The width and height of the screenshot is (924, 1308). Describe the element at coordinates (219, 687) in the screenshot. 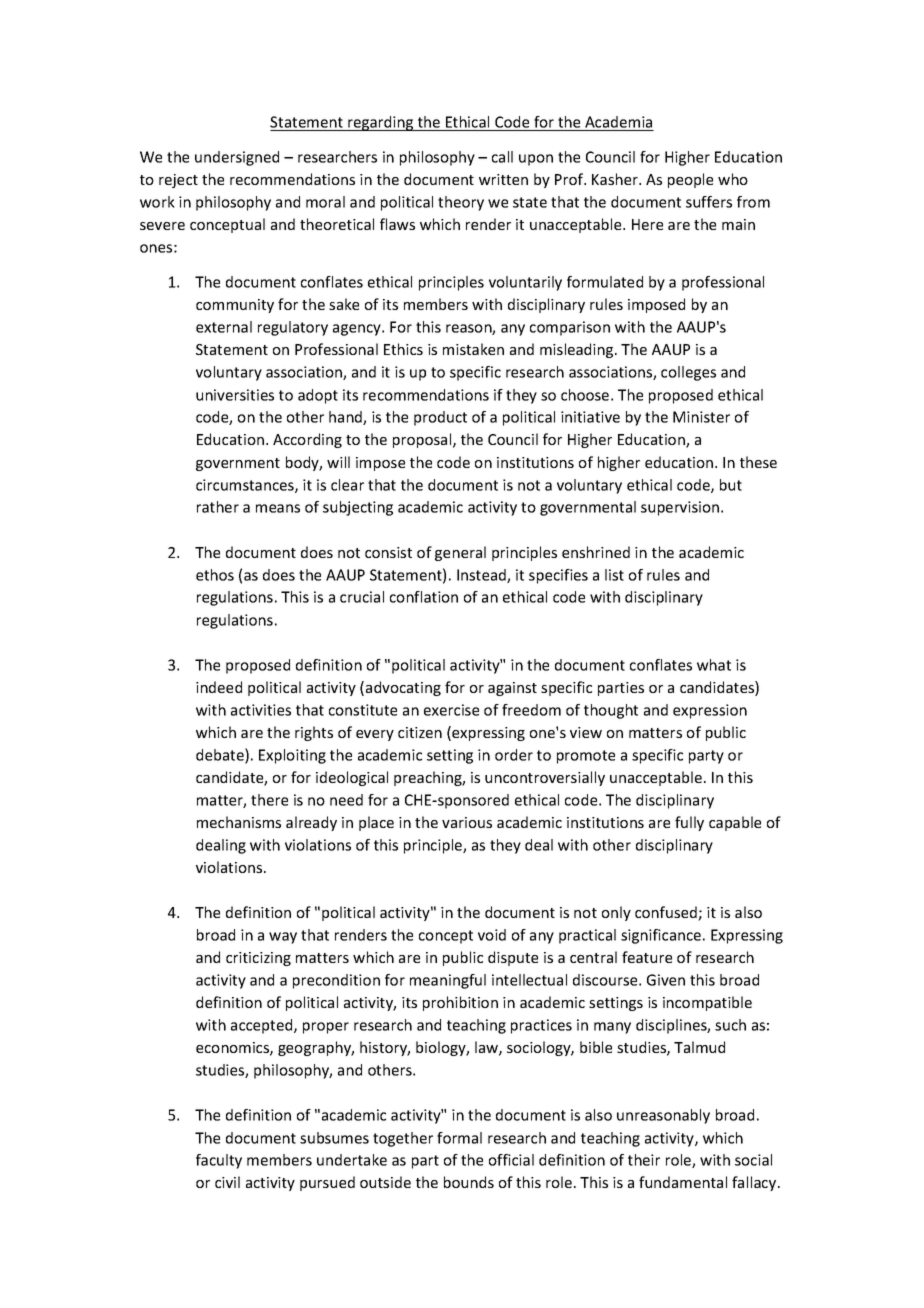

I see `indeed` at that location.
